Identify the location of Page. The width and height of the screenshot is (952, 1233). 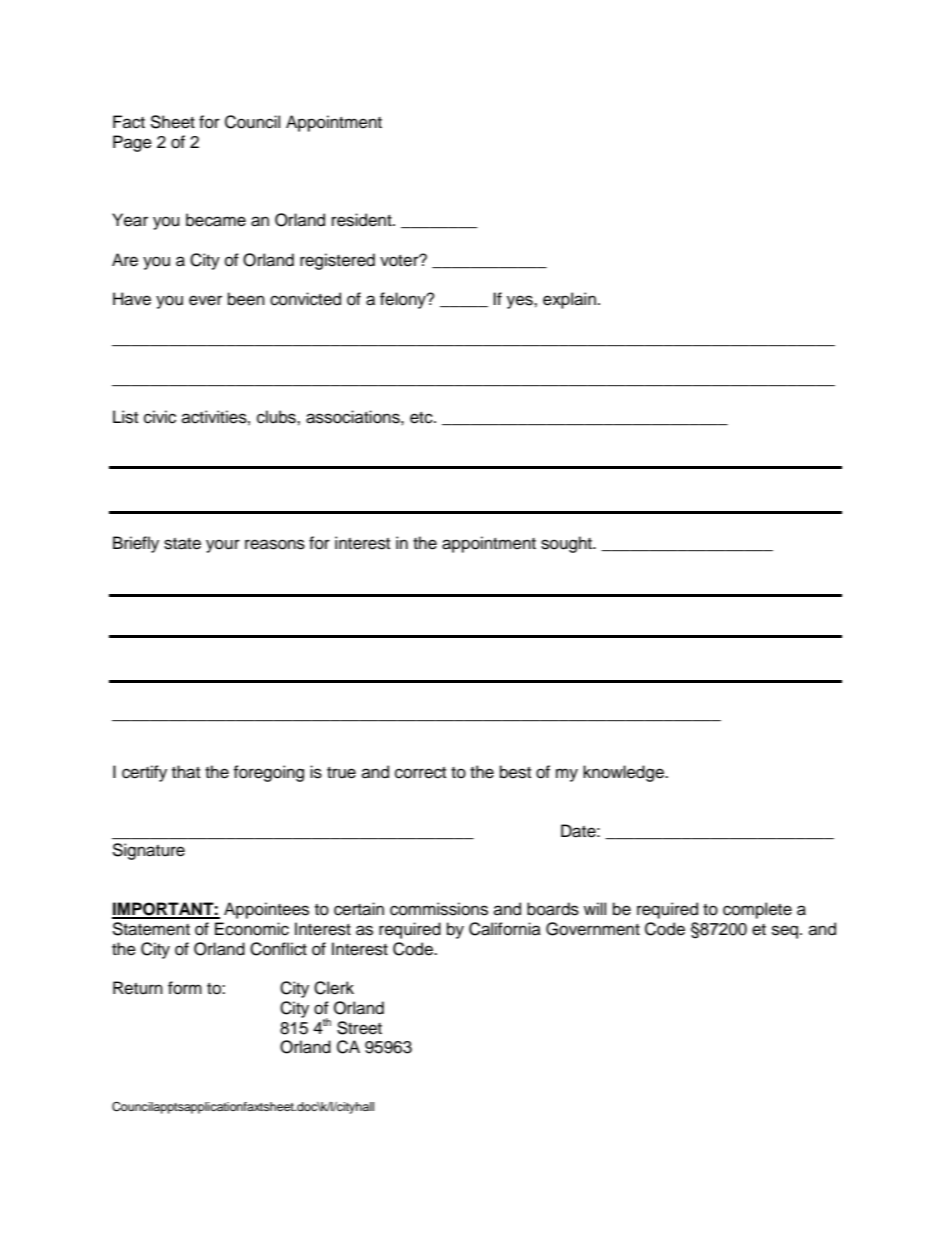
(132, 143).
